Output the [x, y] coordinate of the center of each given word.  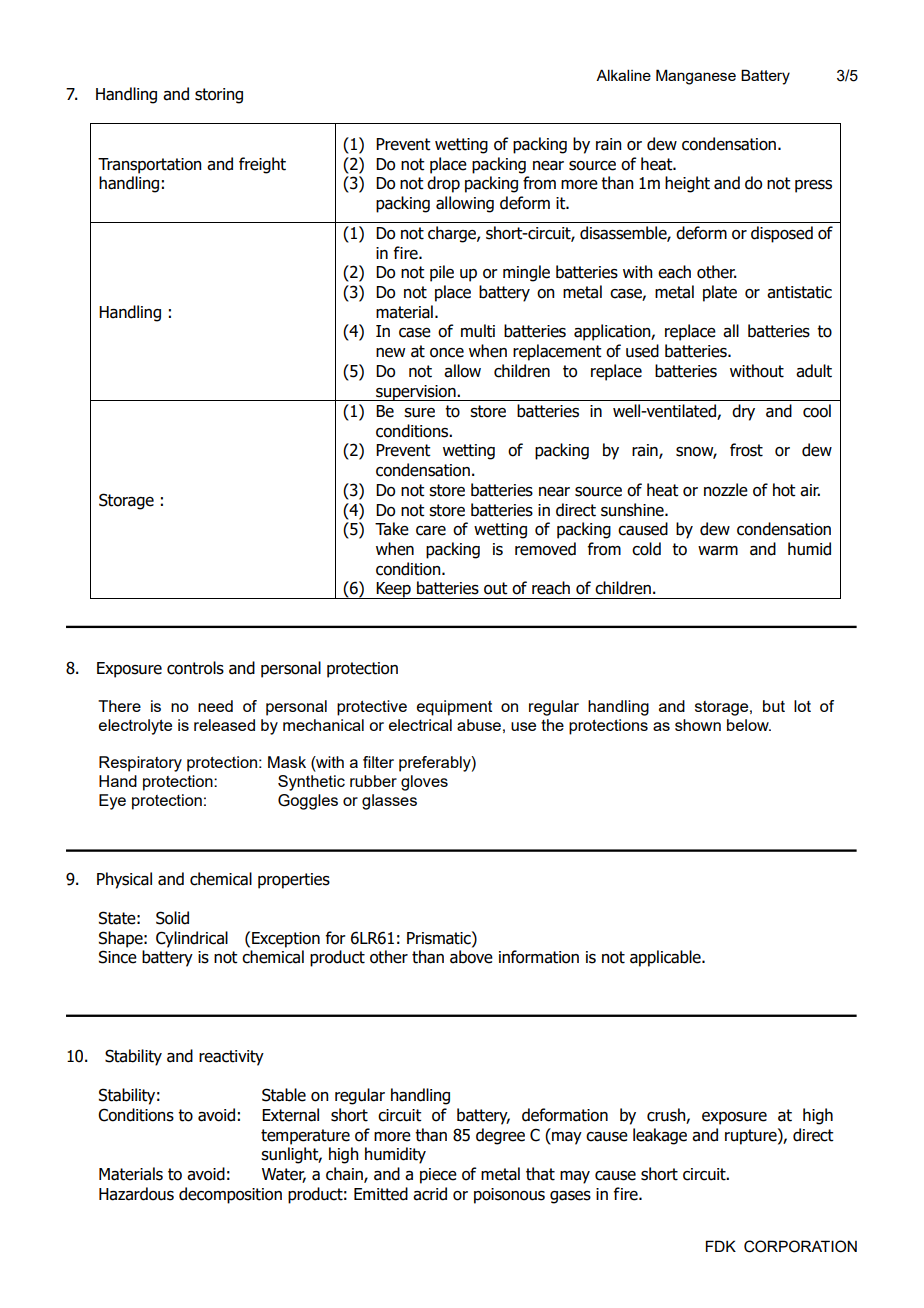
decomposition [230, 1195]
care [431, 531]
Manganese [696, 77]
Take [392, 529]
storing [219, 96]
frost [746, 450]
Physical [124, 880]
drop [443, 184]
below [749, 725]
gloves [424, 783]
